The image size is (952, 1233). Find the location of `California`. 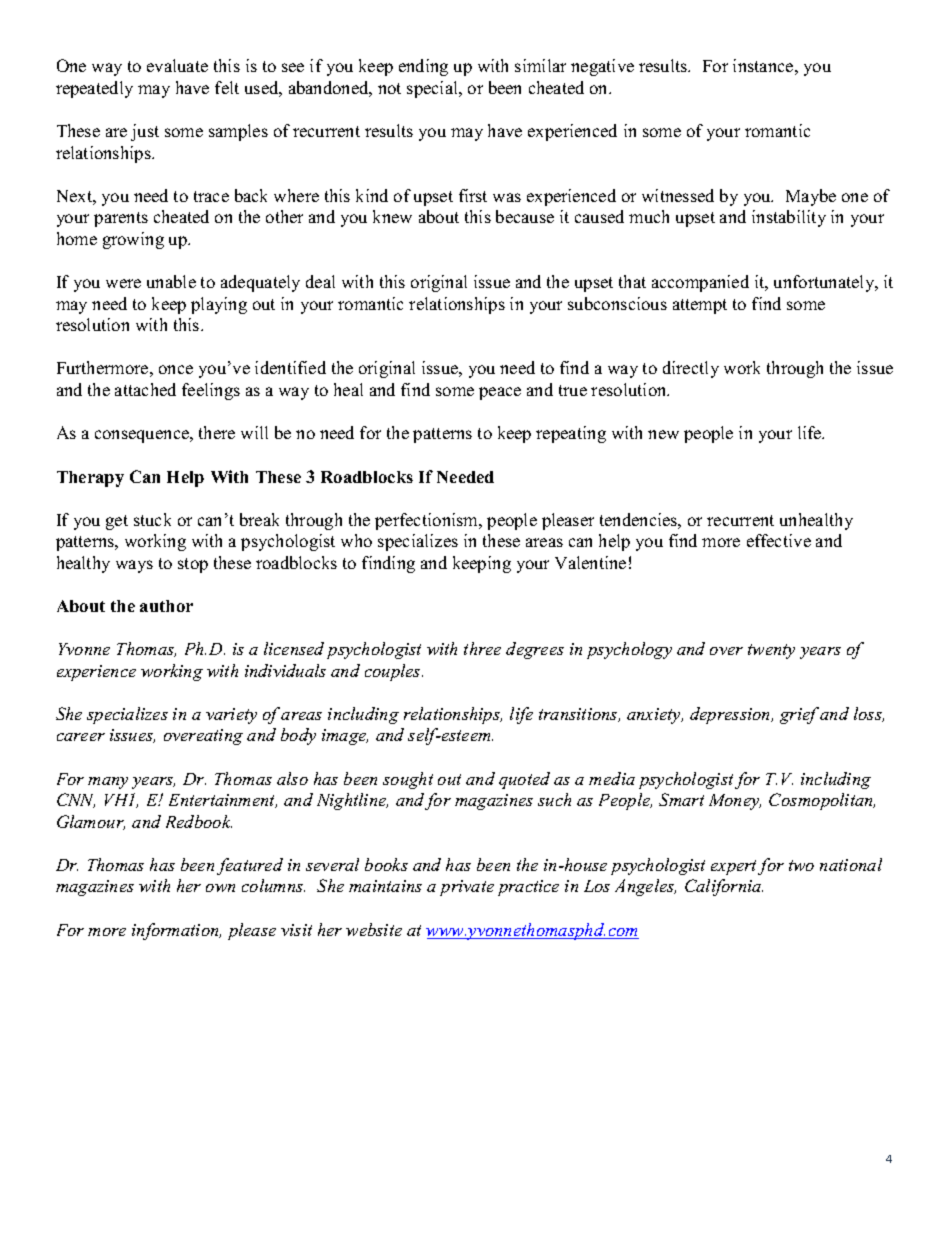

California is located at coordinates (724, 887).
